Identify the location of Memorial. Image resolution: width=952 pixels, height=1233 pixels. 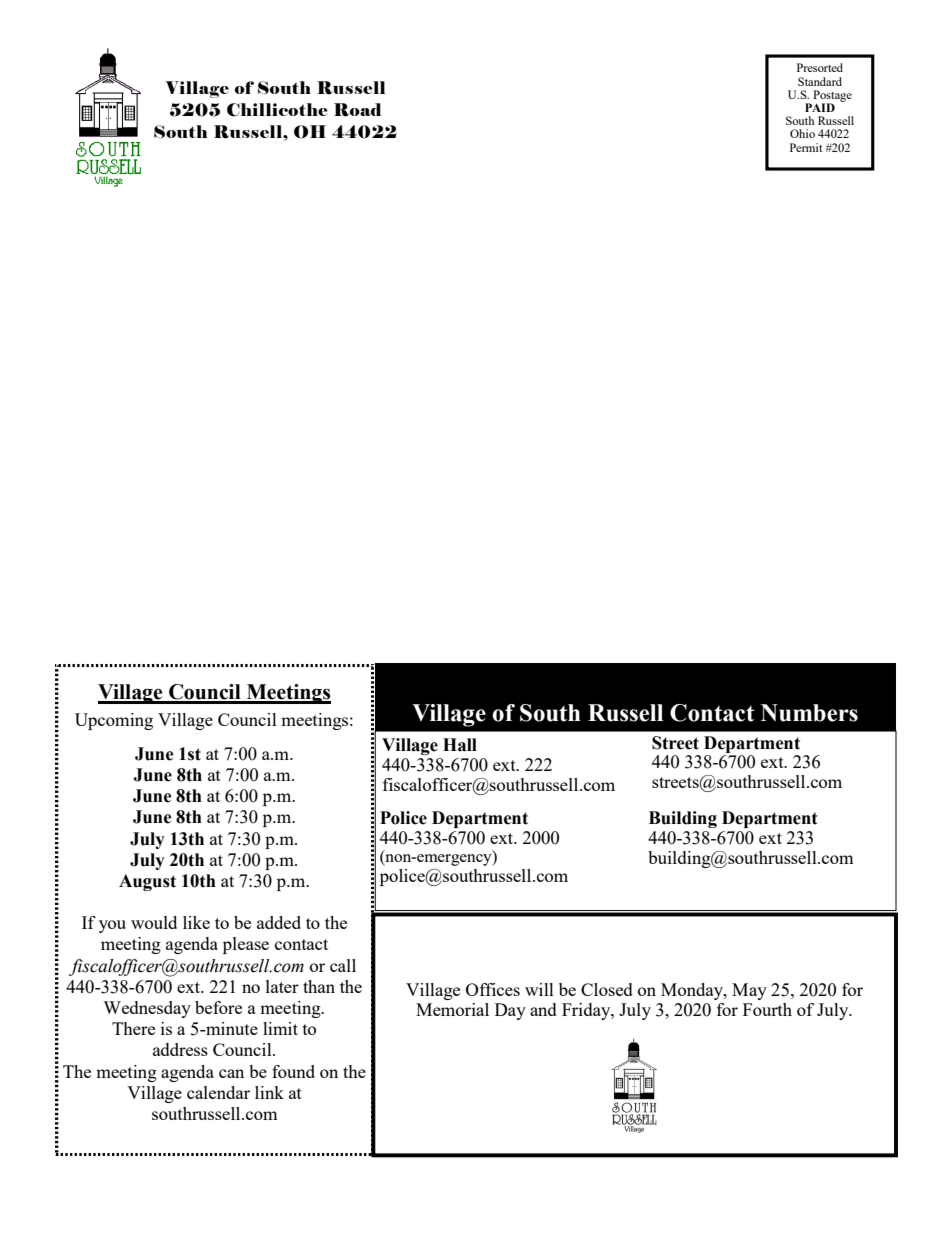
(452, 1009).
